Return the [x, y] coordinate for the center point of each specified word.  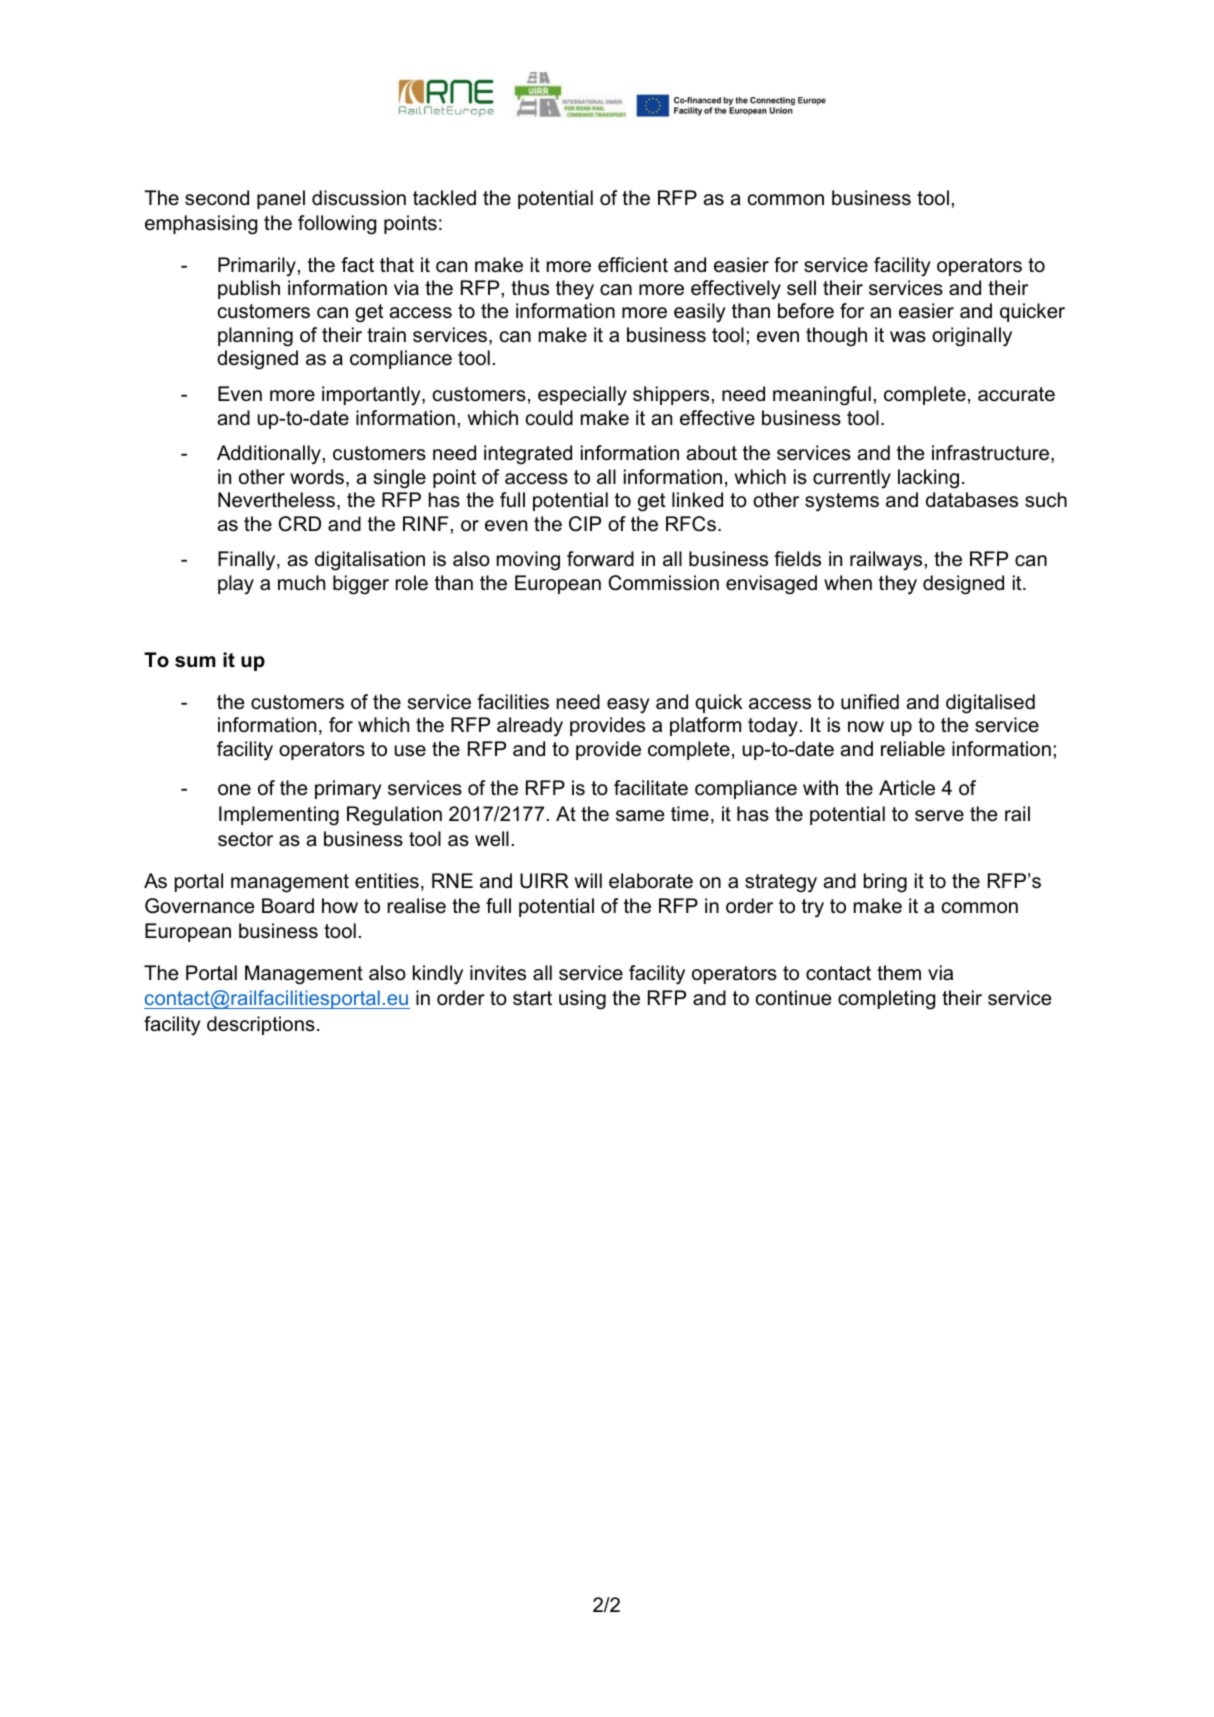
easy [628, 706]
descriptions [261, 1025]
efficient [633, 265]
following [337, 225]
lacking [928, 479]
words [318, 478]
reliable [913, 749]
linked [697, 500]
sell [801, 288]
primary [348, 790]
